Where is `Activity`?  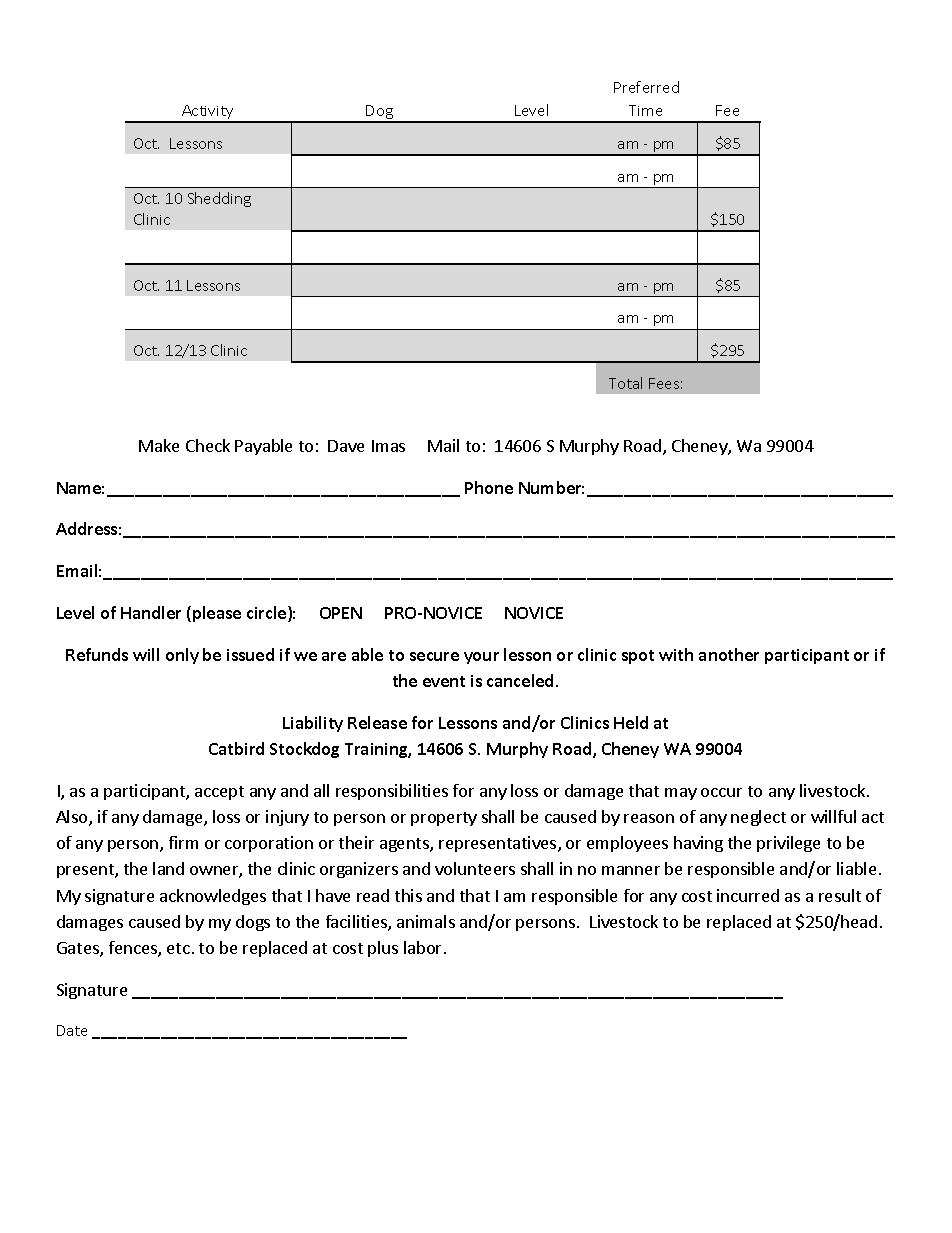 Activity is located at coordinates (208, 113).
